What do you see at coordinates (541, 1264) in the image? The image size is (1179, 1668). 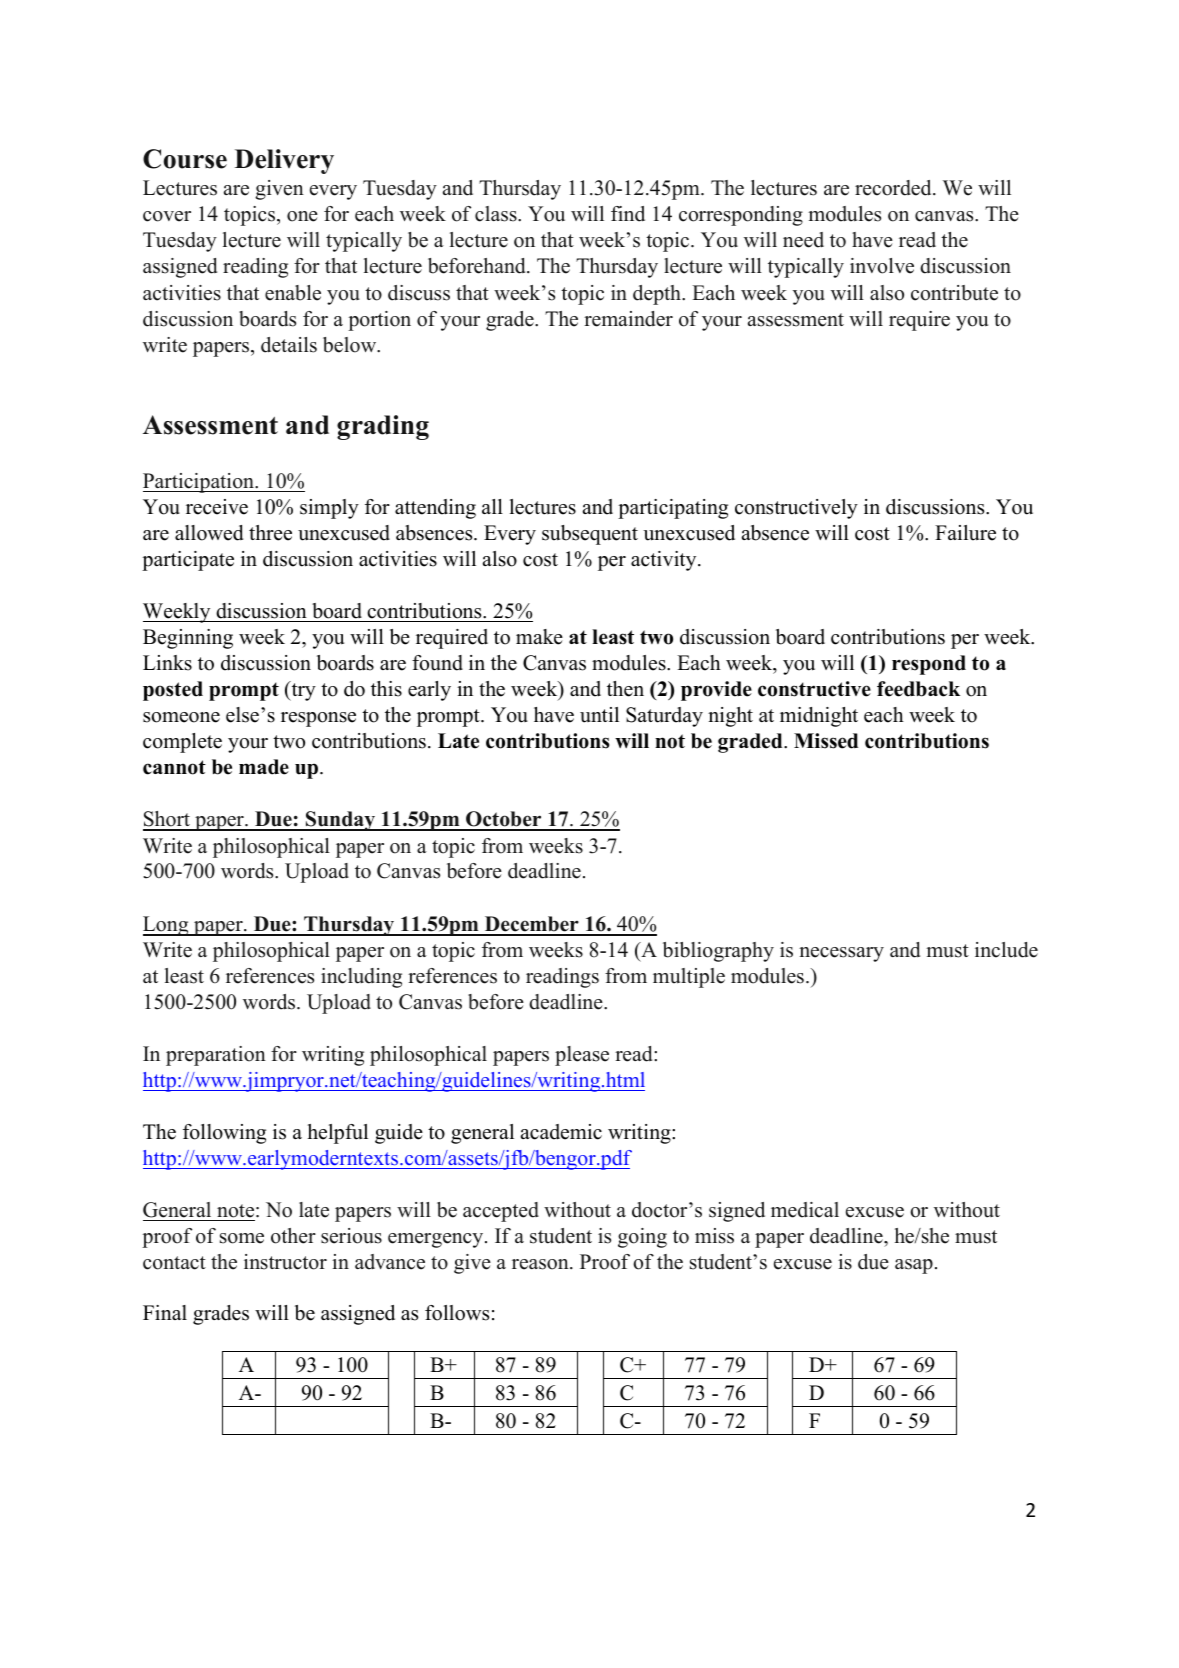 I see `reason` at bounding box center [541, 1264].
